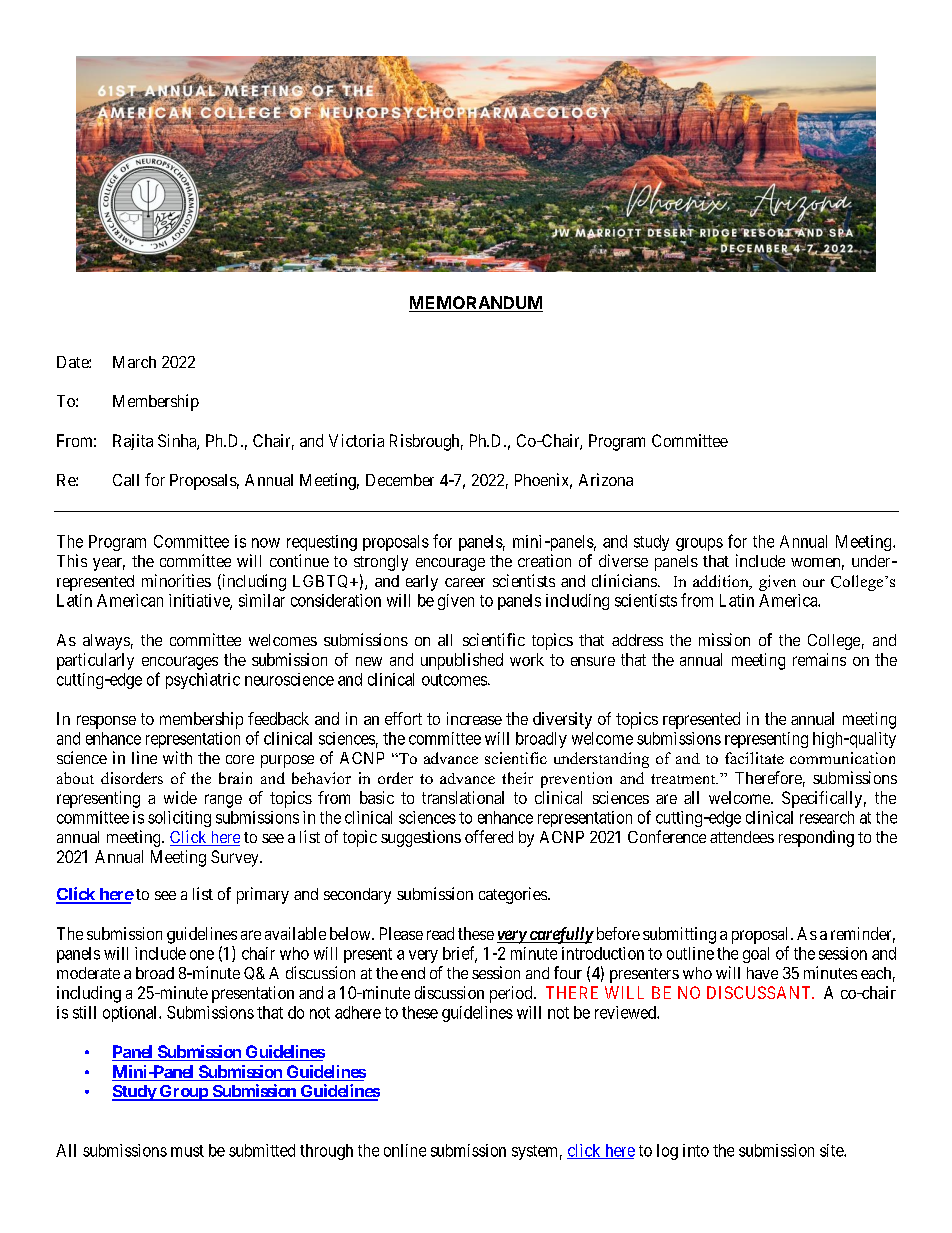 The width and height of the screenshot is (952, 1233). I want to click on career, so click(465, 582).
